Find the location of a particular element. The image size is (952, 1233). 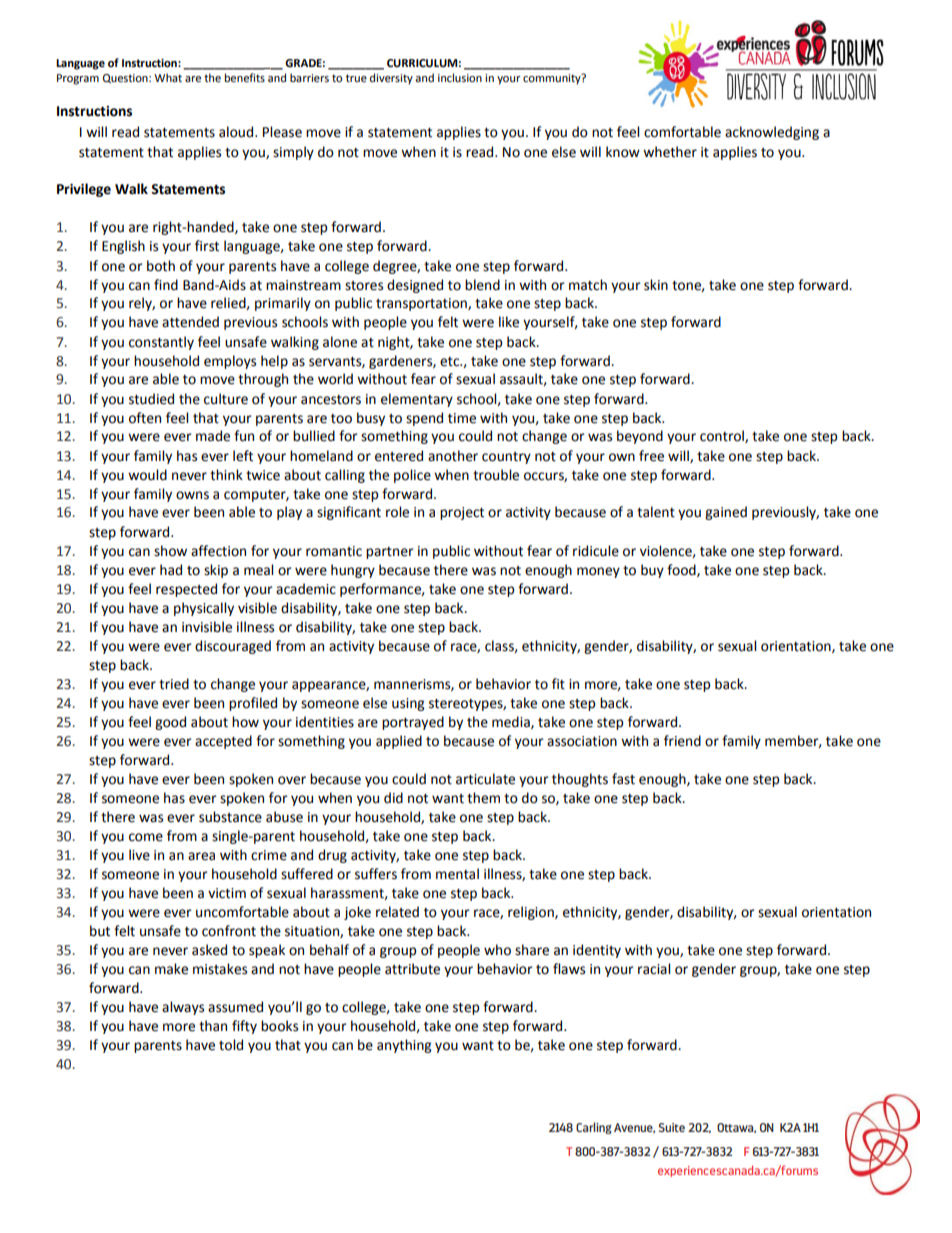

applied is located at coordinates (399, 742).
